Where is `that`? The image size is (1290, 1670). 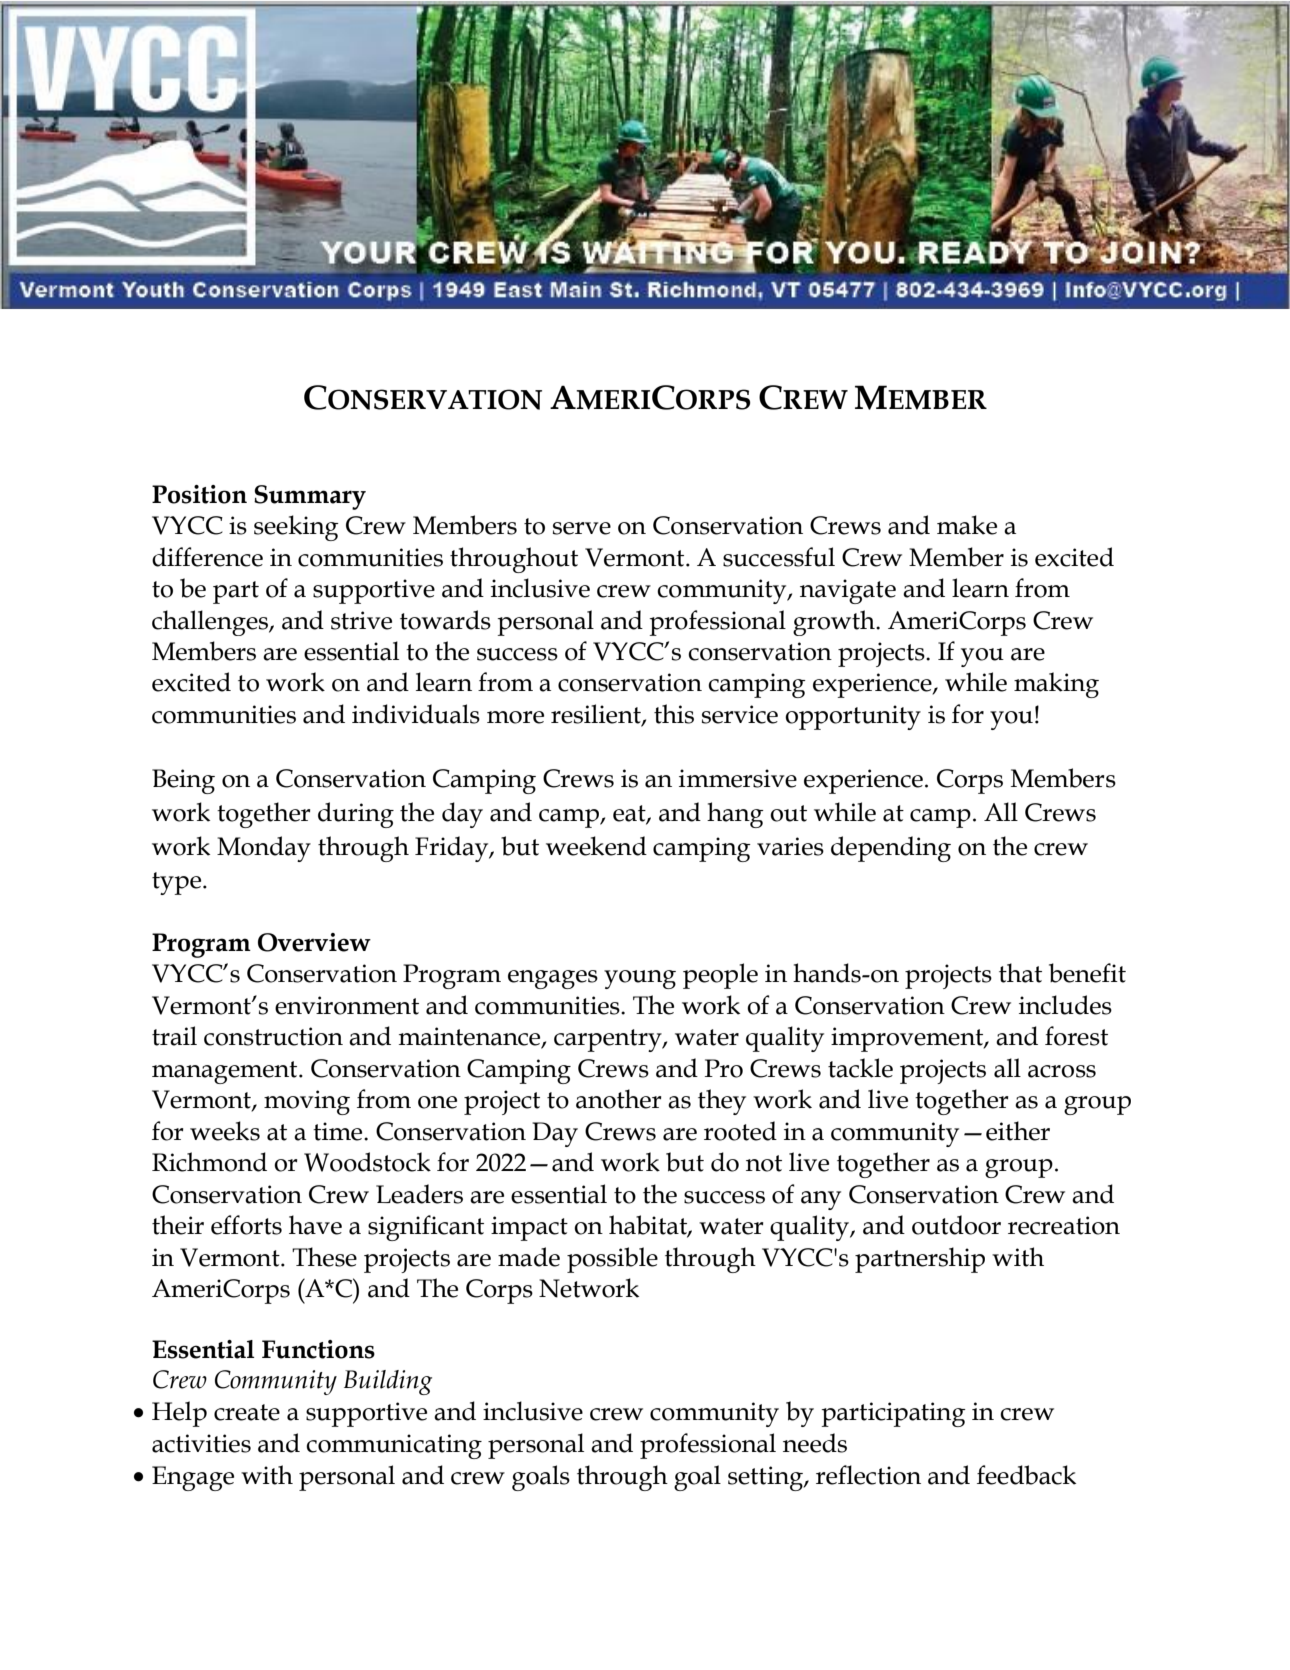
that is located at coordinates (1020, 973).
